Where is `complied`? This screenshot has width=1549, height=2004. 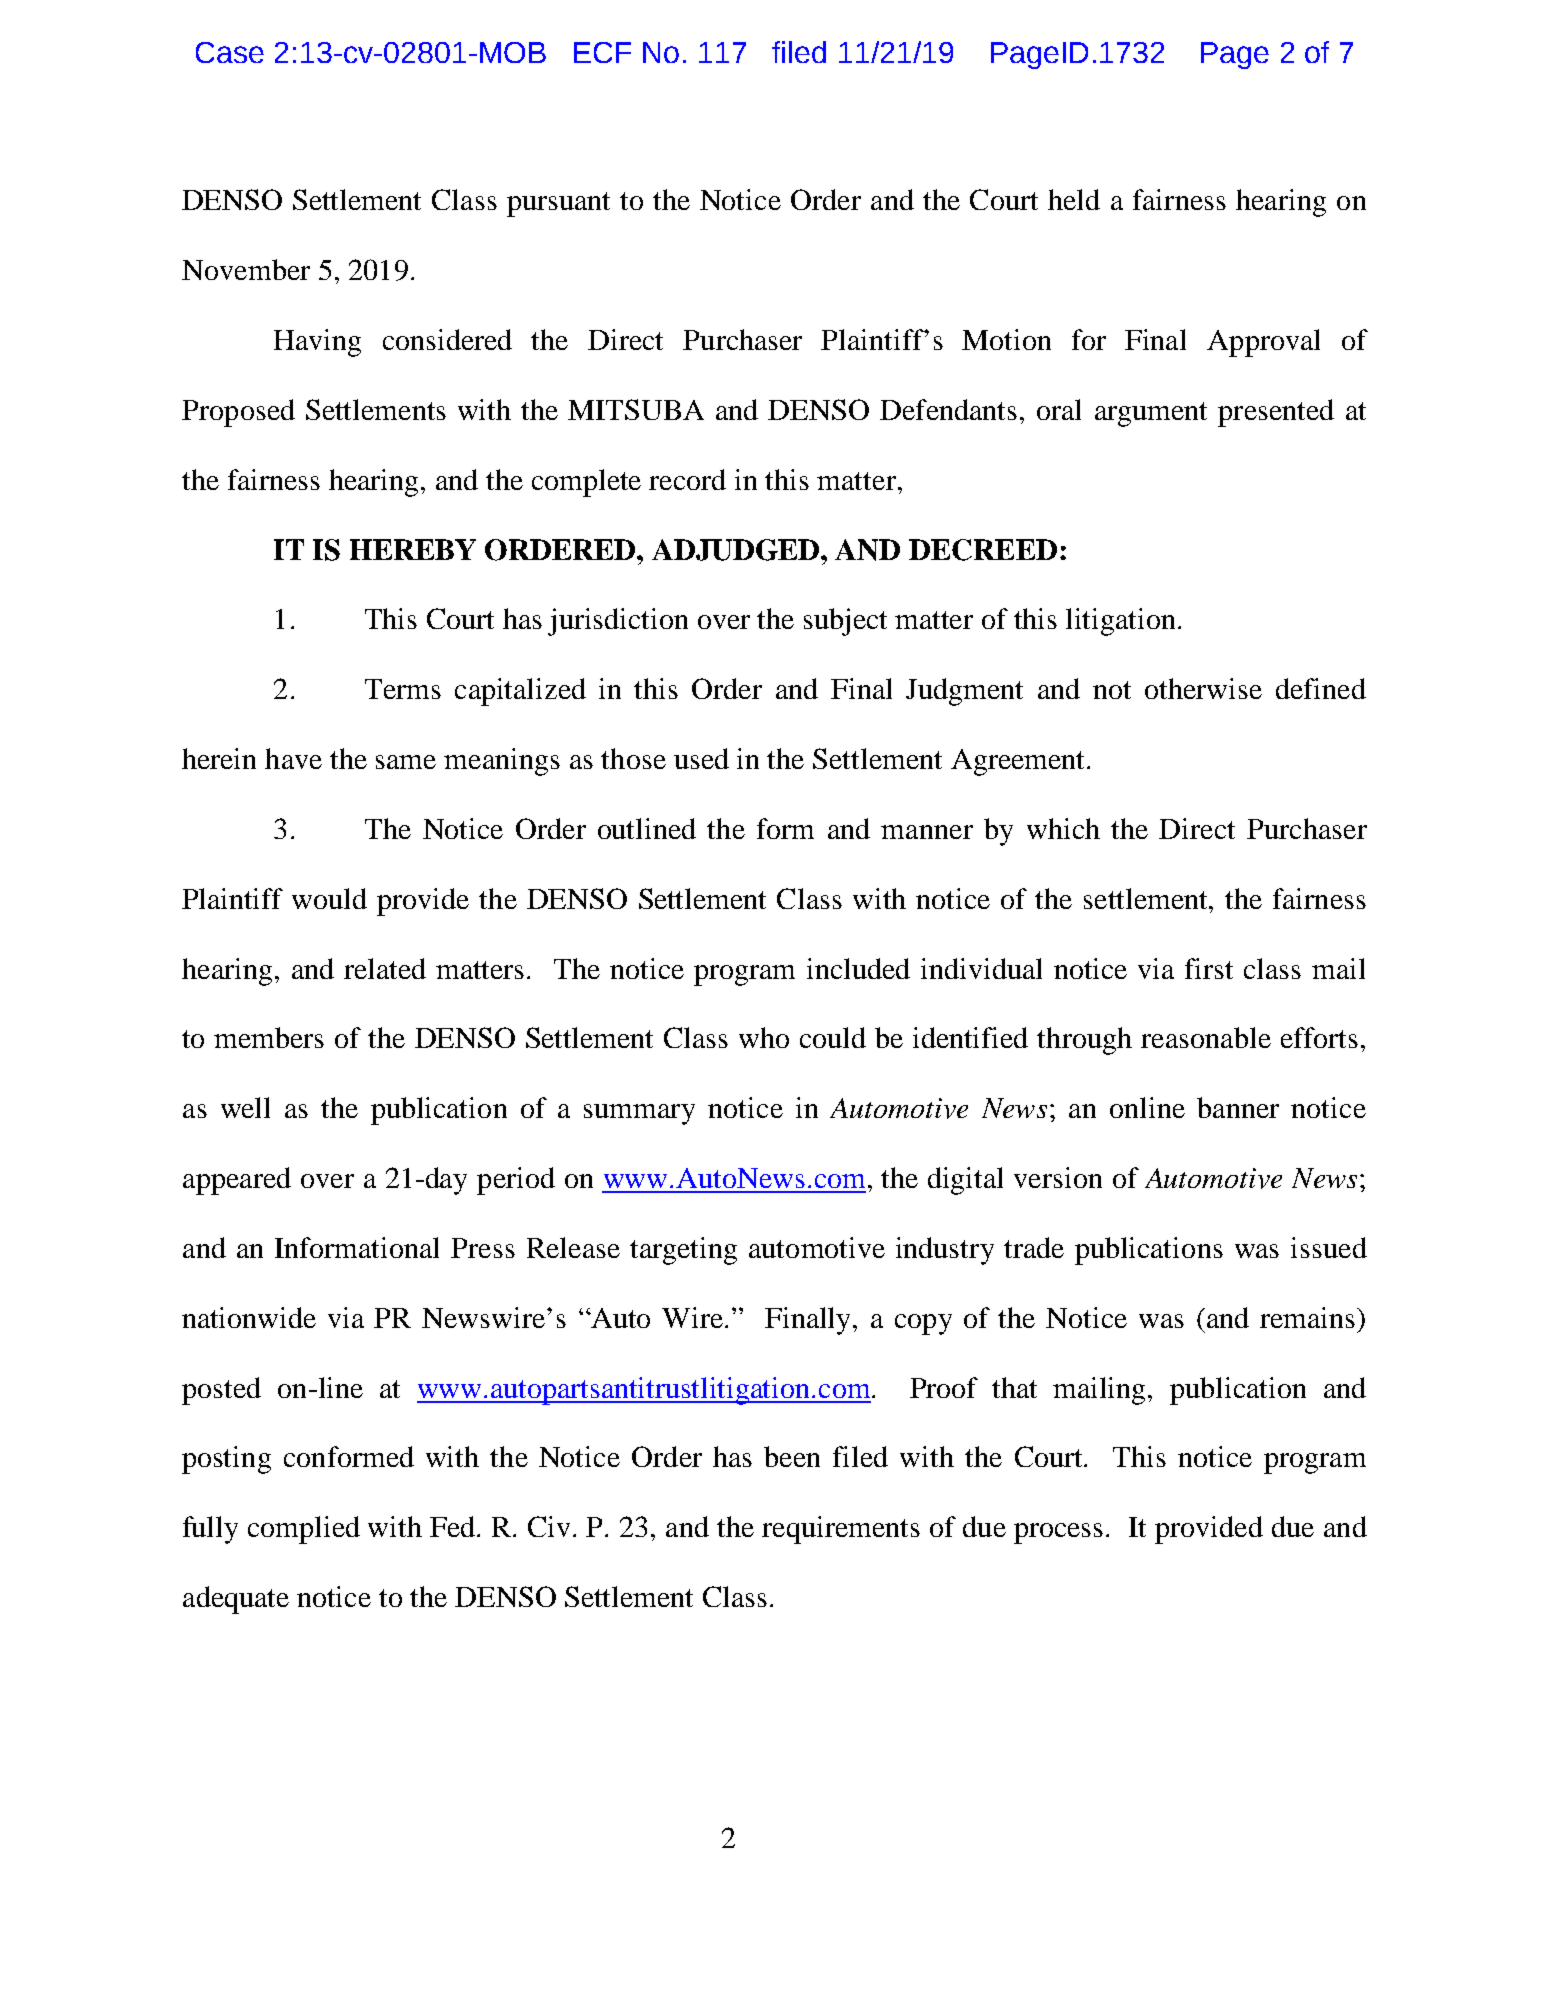 complied is located at coordinates (304, 1530).
